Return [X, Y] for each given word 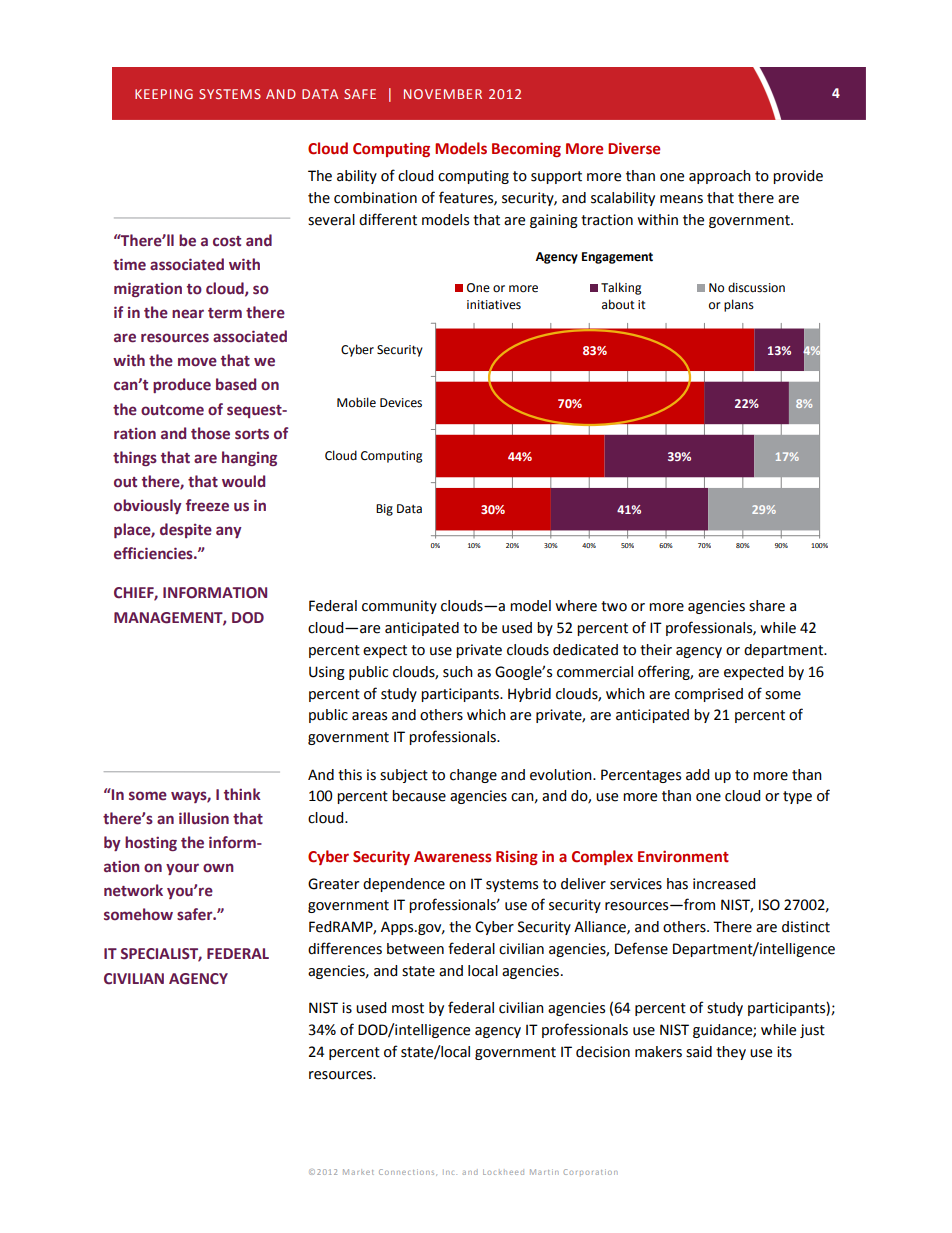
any [229, 532]
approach [720, 177]
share [767, 606]
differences [345, 948]
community [399, 607]
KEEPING [164, 94]
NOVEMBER [443, 94]
